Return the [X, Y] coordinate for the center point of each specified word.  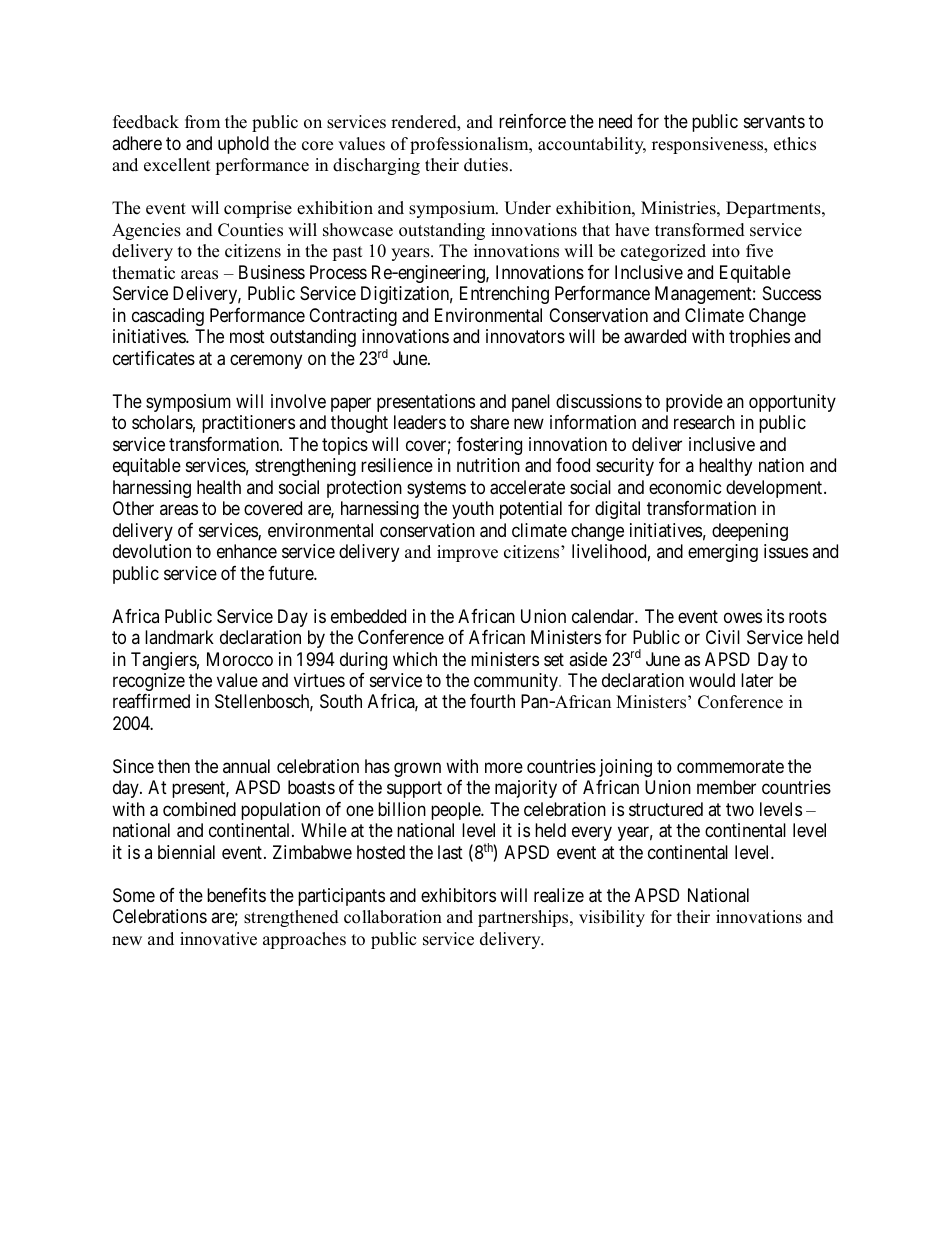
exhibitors [458, 895]
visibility [612, 918]
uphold [243, 145]
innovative [218, 939]
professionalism [470, 145]
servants [774, 122]
